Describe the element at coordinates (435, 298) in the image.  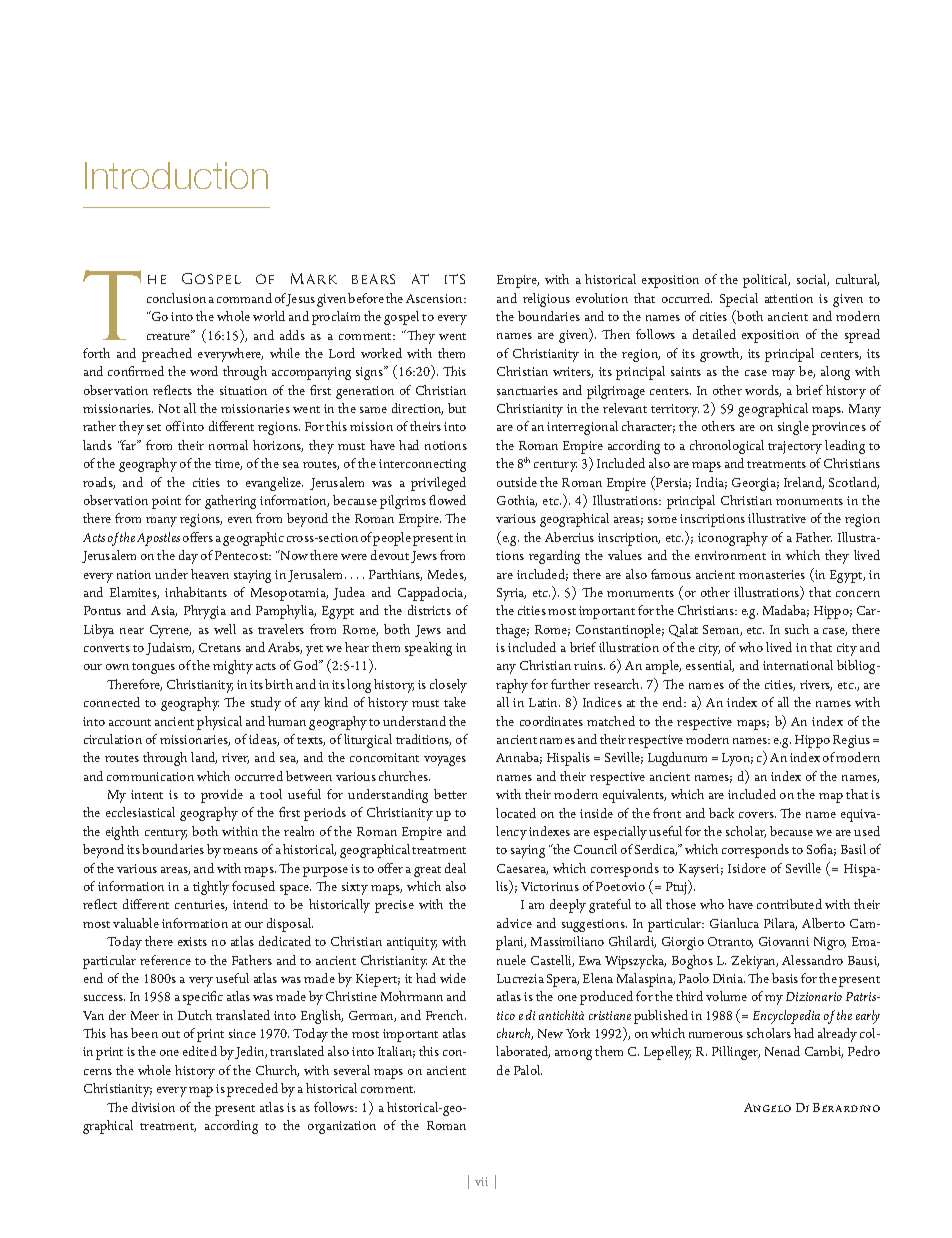
I see `Ascension` at that location.
